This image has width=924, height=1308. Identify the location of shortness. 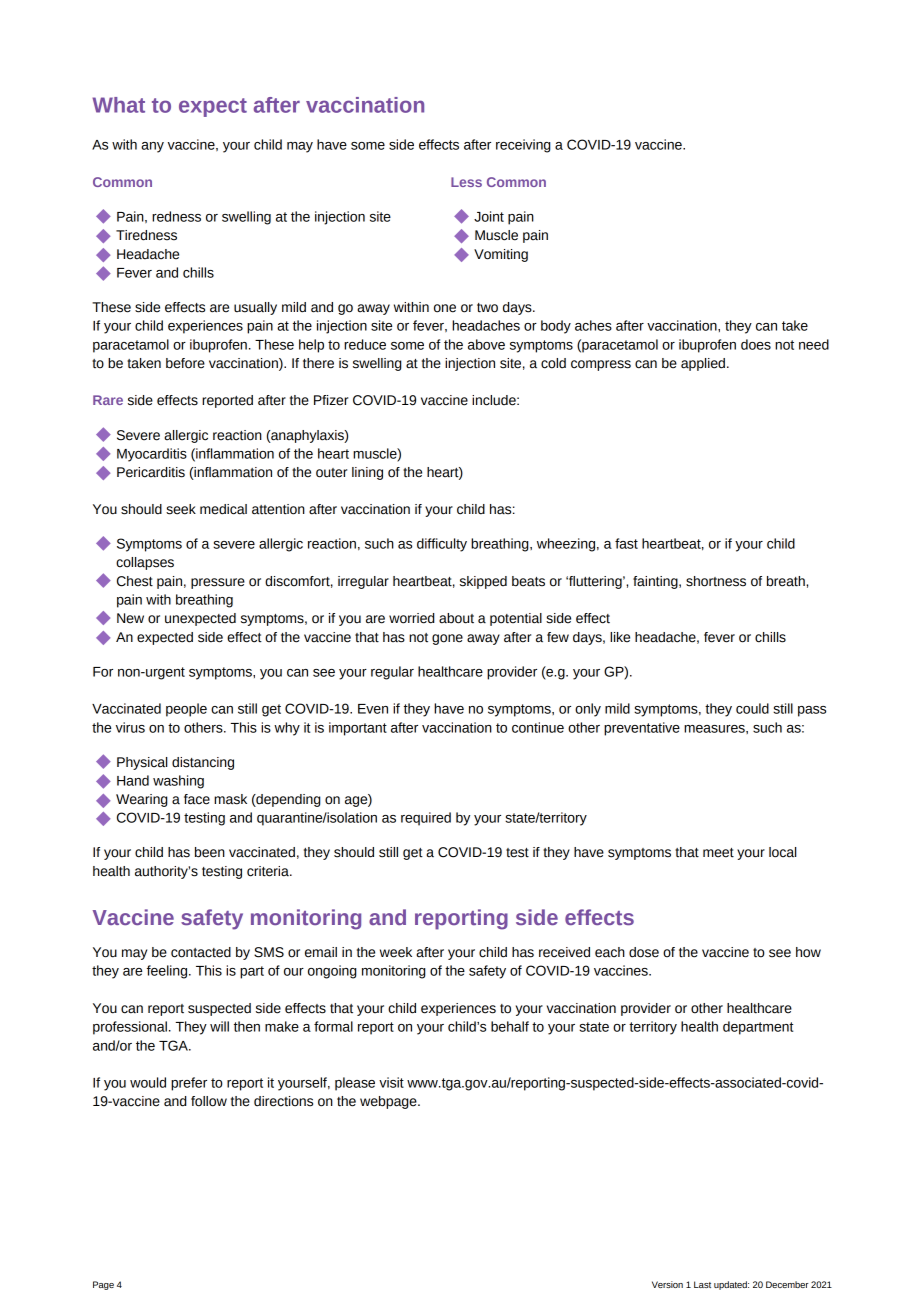
(716, 581).
